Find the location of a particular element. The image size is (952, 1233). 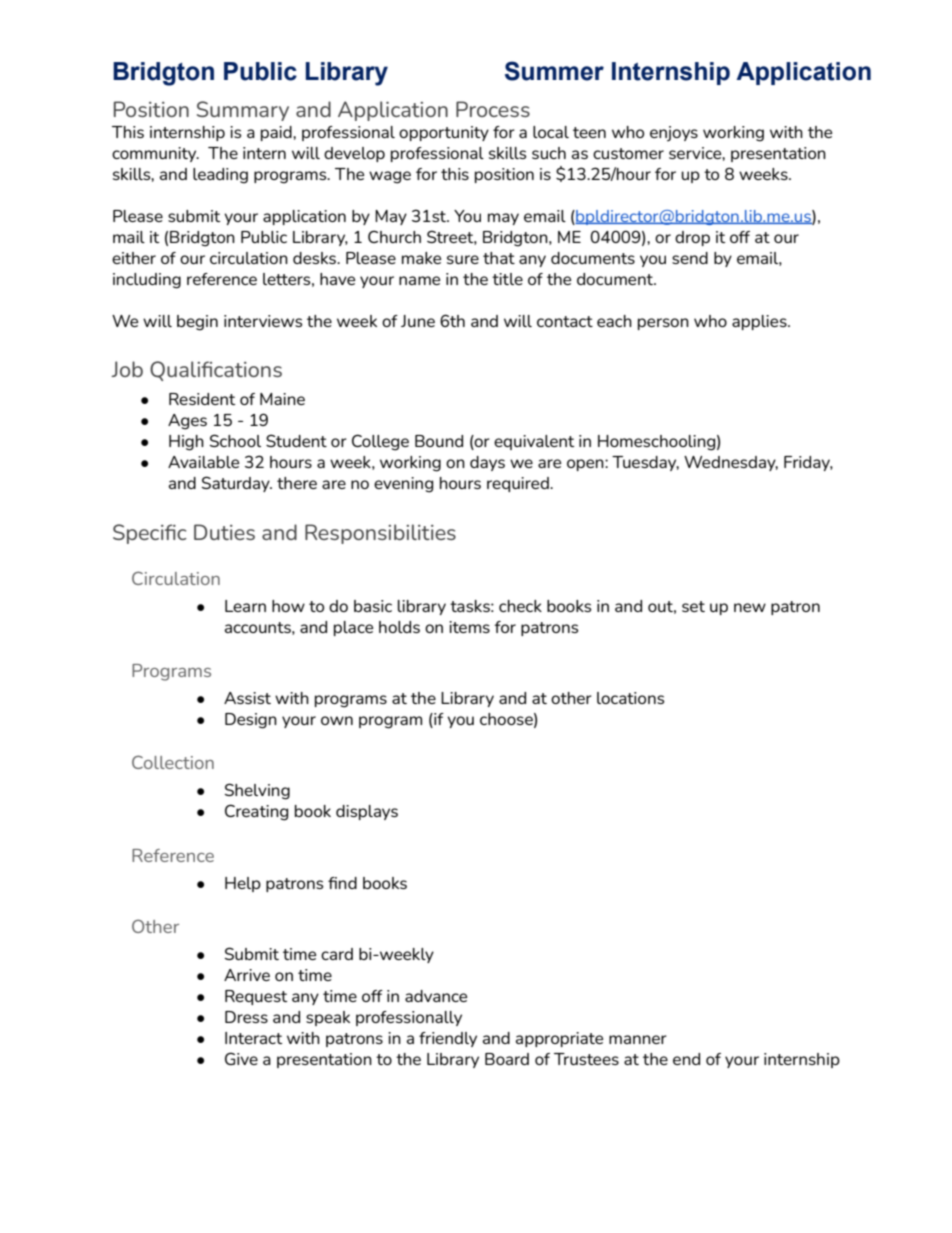

Dress is located at coordinates (246, 1017).
